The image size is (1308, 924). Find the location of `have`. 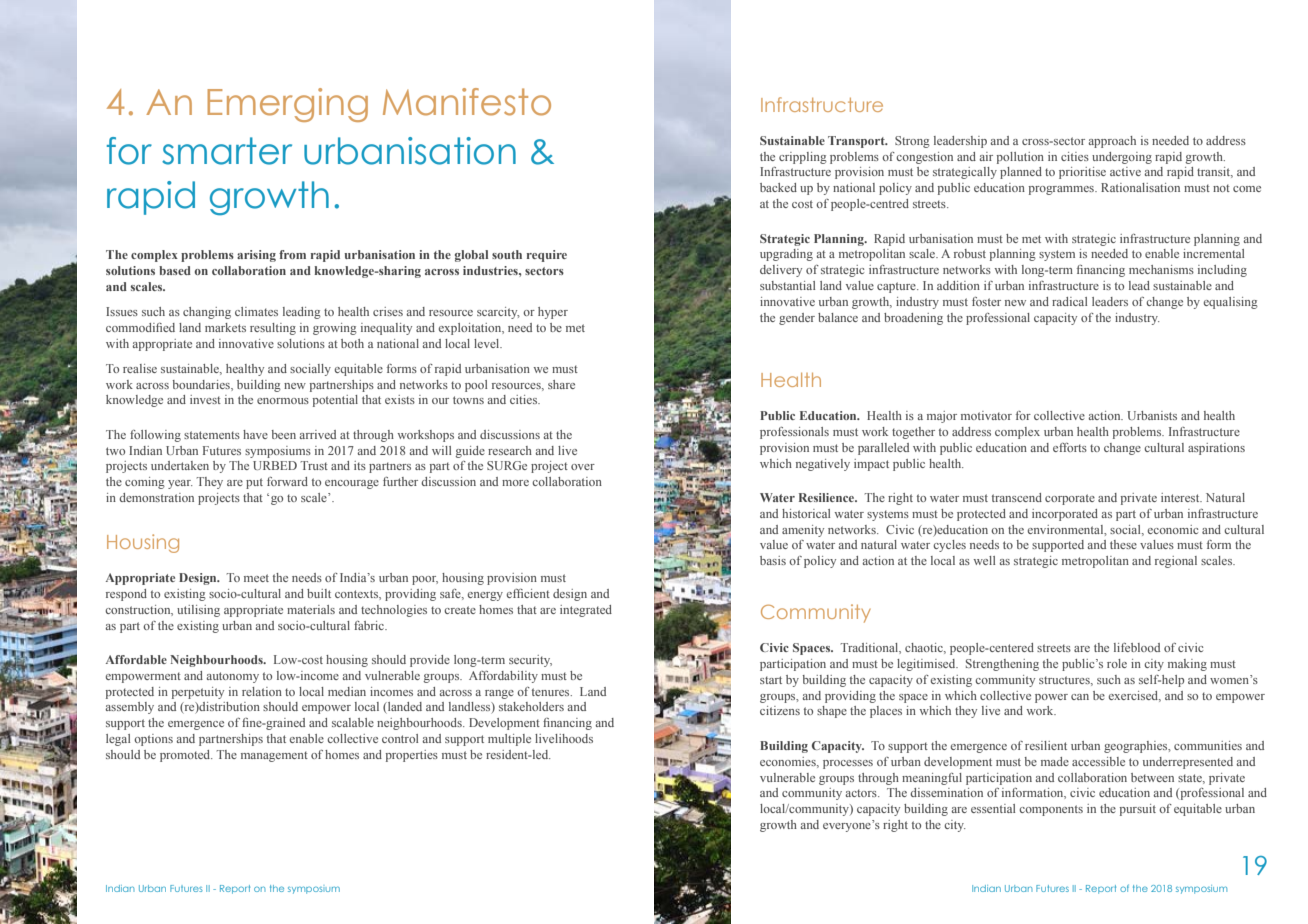

have is located at coordinates (255, 434).
